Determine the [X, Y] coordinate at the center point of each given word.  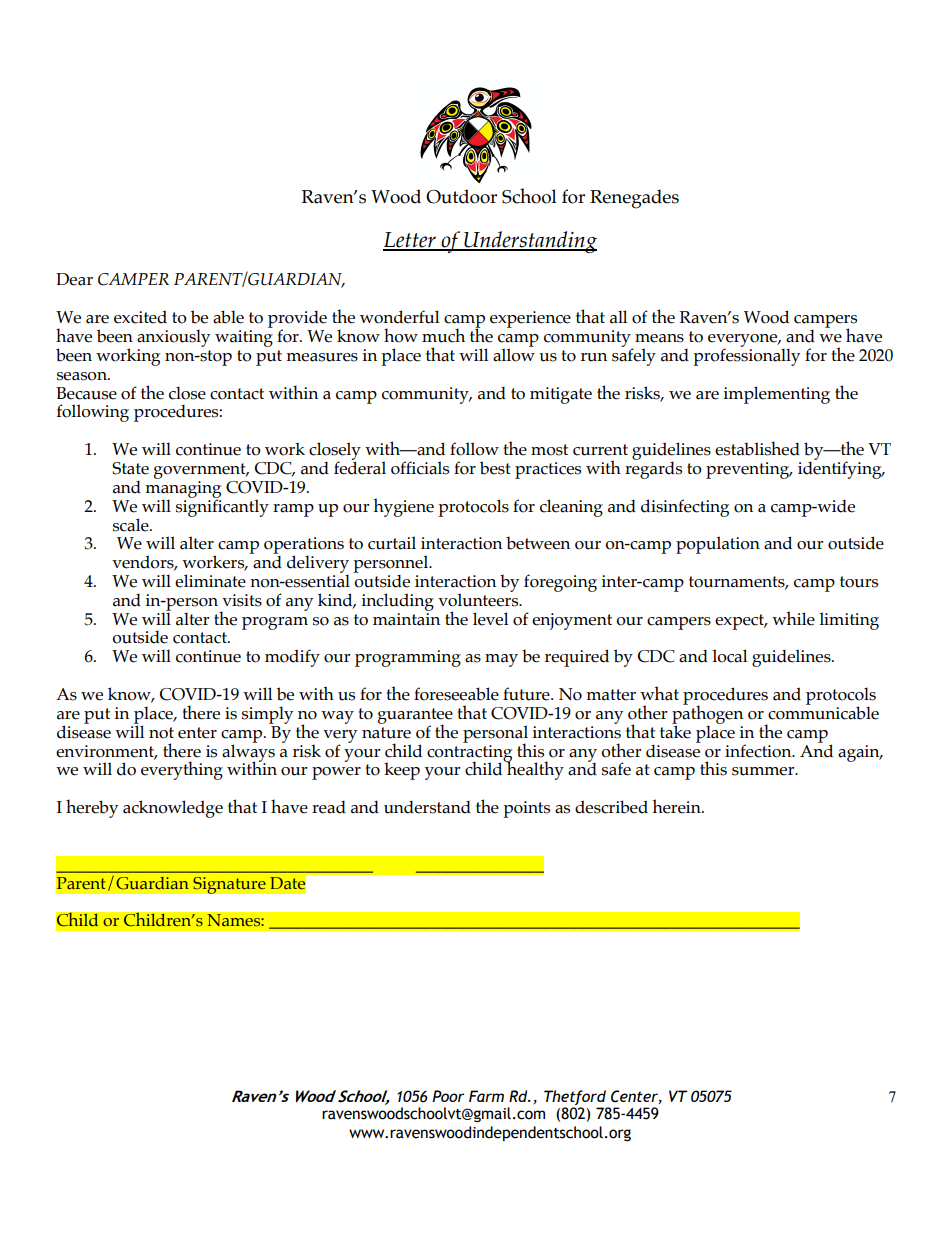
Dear [74, 279]
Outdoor [461, 196]
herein [678, 806]
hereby [92, 808]
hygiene [404, 507]
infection [759, 751]
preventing [749, 470]
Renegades [634, 199]
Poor [448, 1096]
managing [183, 490]
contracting [469, 753]
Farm [486, 1096]
